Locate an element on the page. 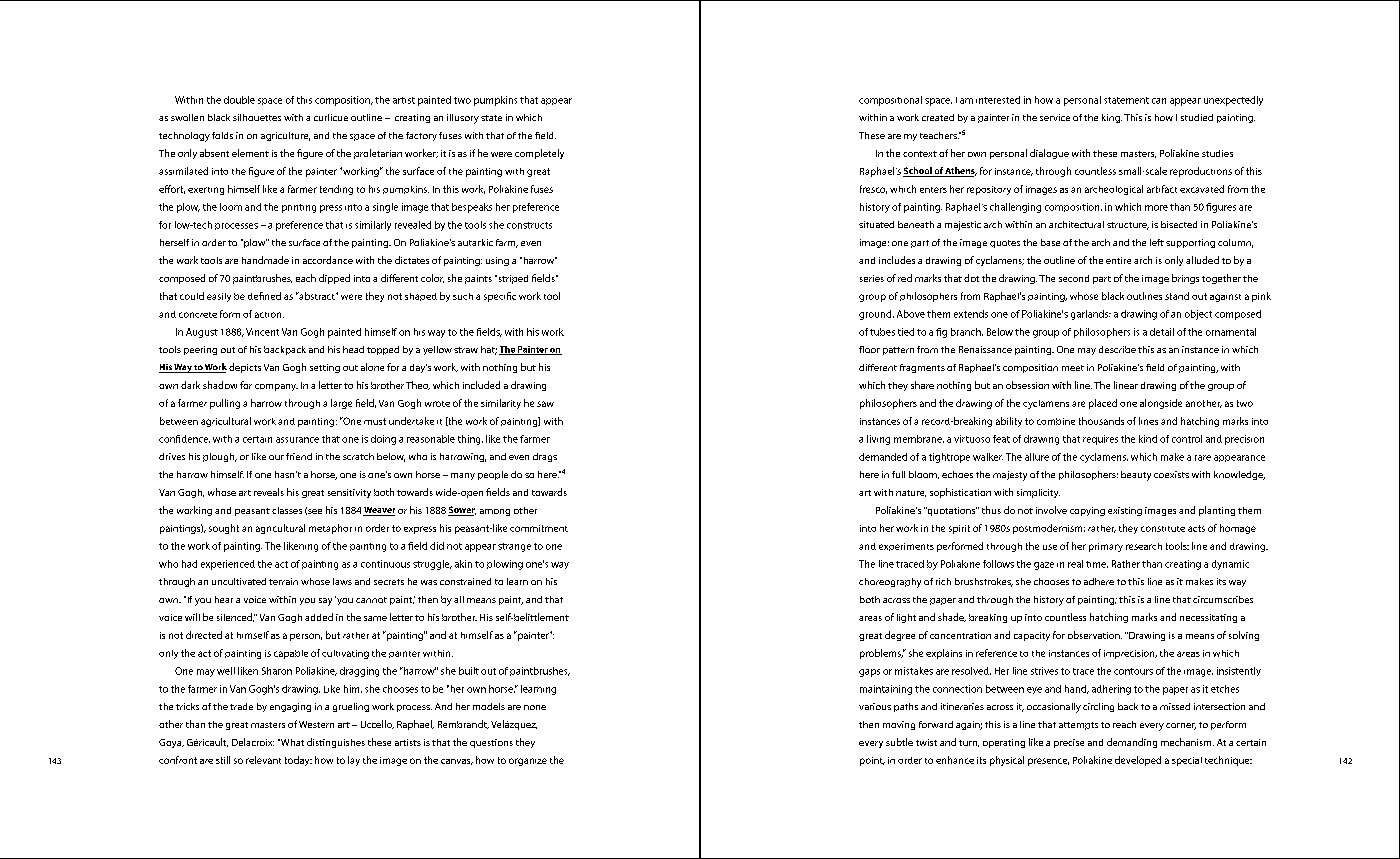 The height and width of the page is (859, 1400). point is located at coordinates (872, 761).
